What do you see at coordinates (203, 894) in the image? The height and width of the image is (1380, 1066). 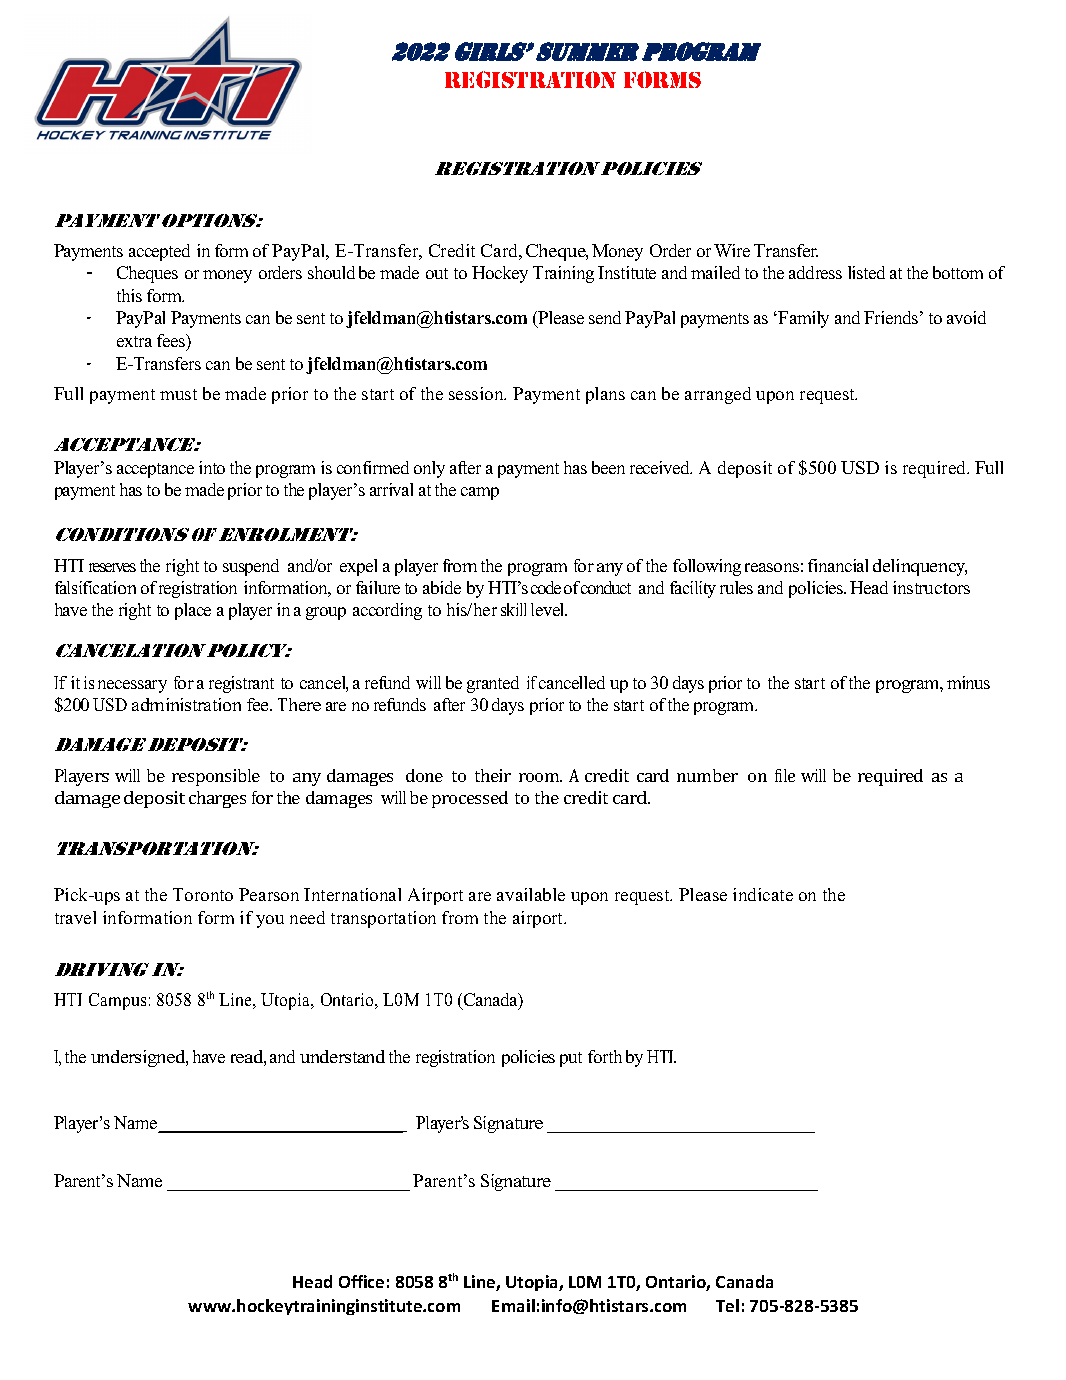 I see `Toronto` at bounding box center [203, 894].
